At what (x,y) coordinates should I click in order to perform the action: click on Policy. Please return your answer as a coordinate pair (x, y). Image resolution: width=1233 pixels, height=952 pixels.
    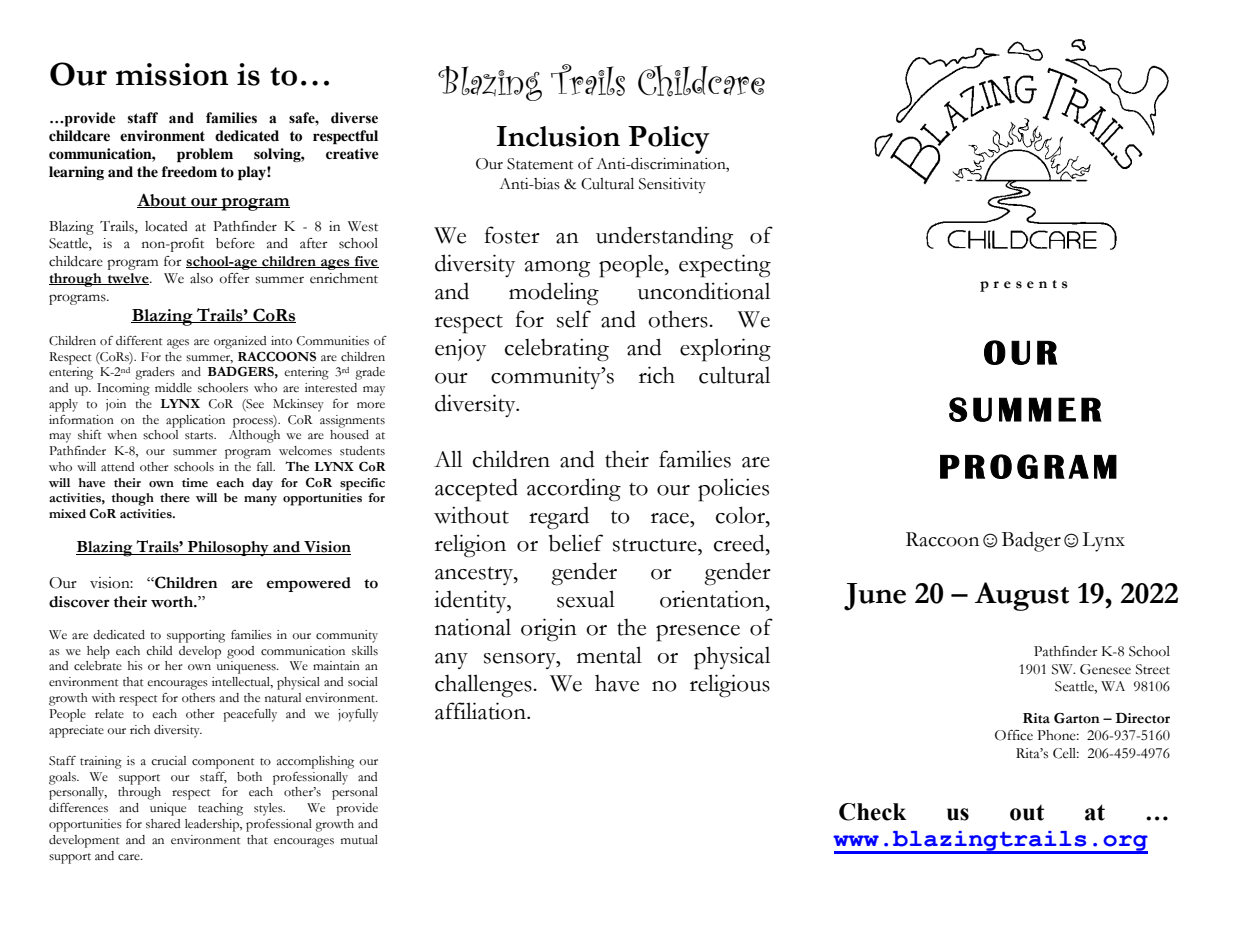
    Looking at the image, I should click on (669, 140).
